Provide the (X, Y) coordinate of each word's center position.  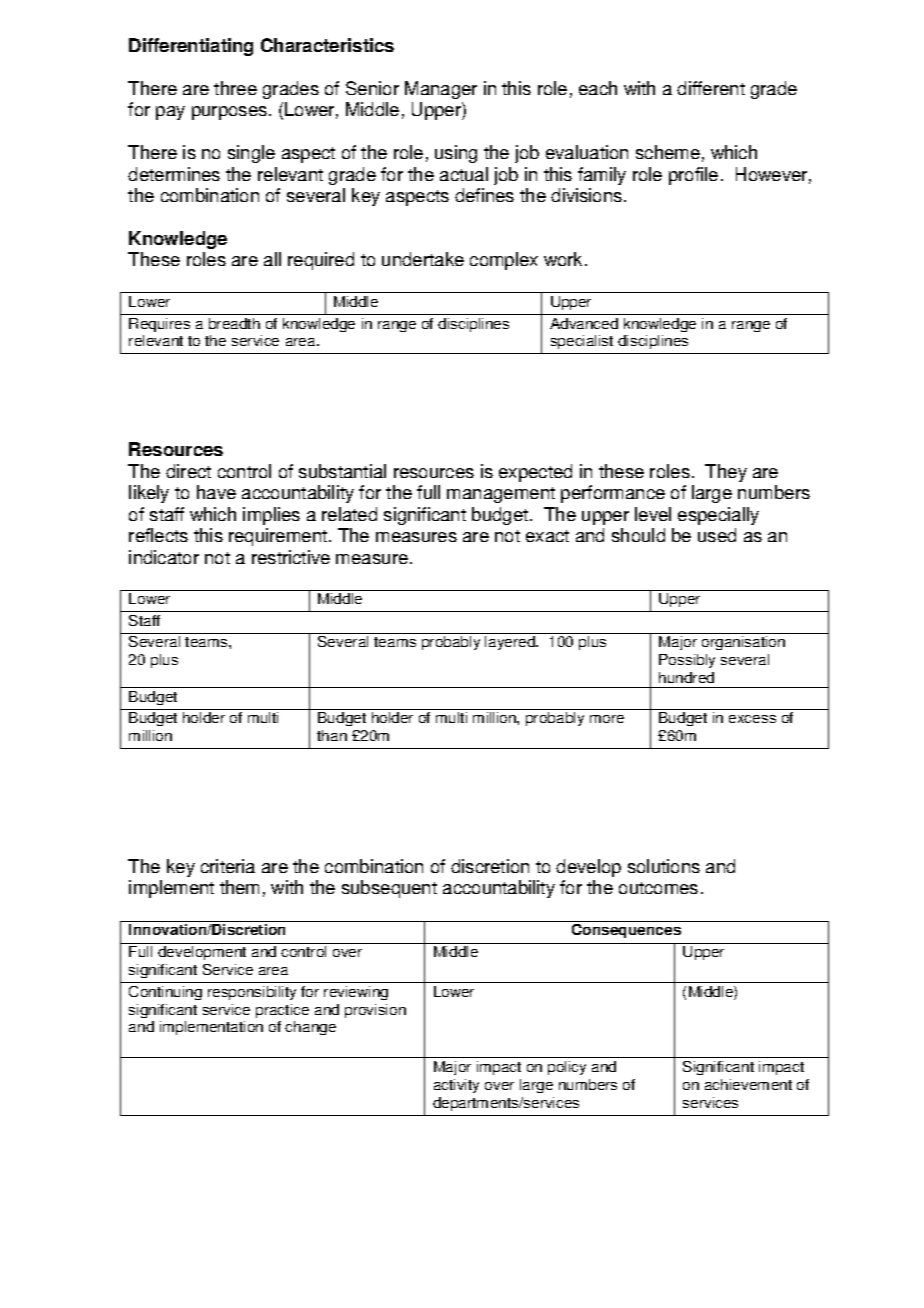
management (501, 495)
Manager (441, 90)
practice (282, 1011)
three (235, 88)
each (598, 88)
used (717, 535)
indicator (164, 557)
